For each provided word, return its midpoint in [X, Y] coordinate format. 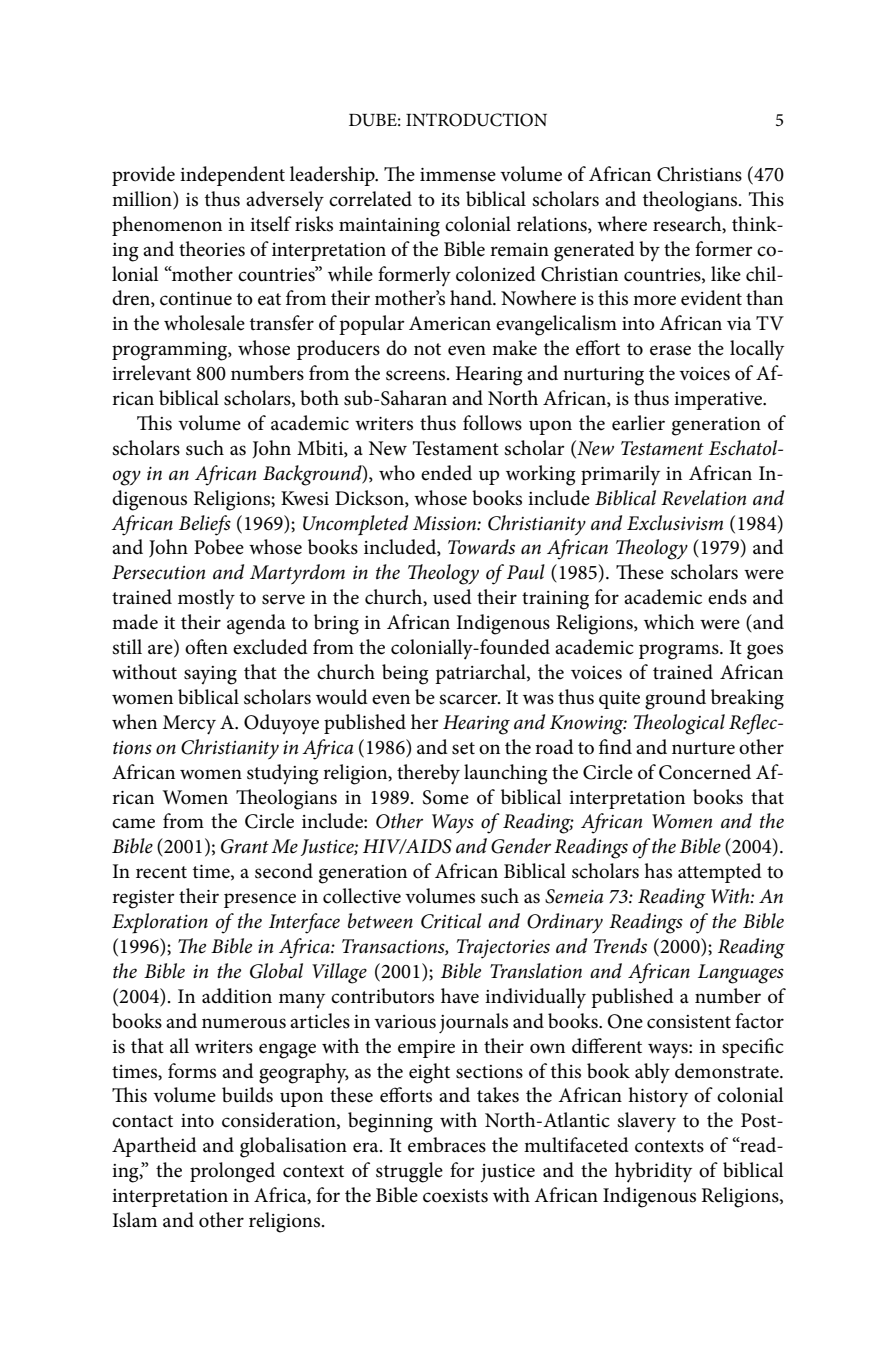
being [405, 674]
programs [680, 652]
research [688, 224]
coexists [455, 1196]
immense [458, 175]
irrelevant [151, 373]
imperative [719, 401]
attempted [720, 873]
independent [232, 176]
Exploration [160, 923]
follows [492, 423]
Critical [451, 921]
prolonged [232, 1172]
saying [210, 675]
